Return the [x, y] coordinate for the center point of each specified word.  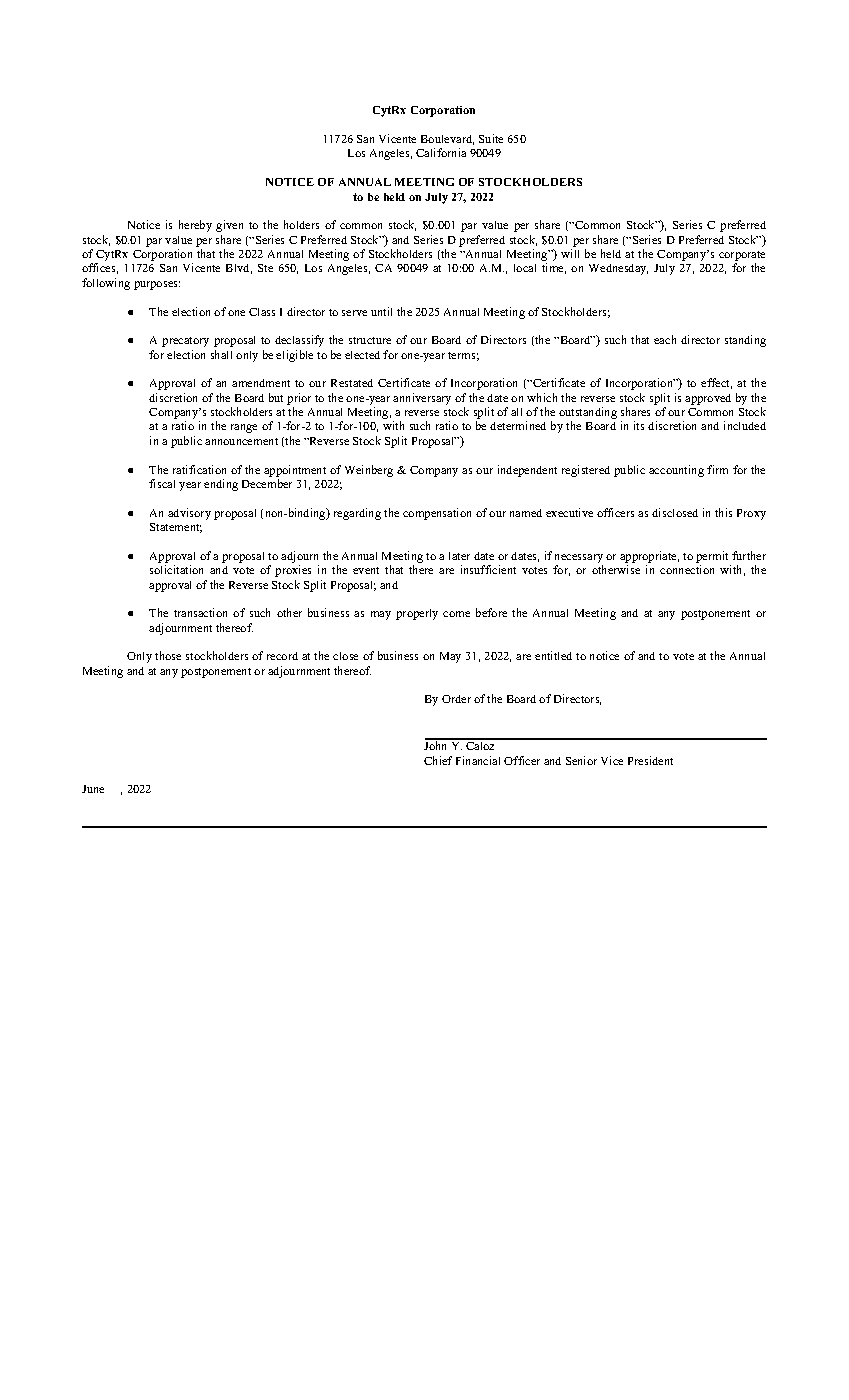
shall [221, 354]
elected [362, 355]
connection [687, 569]
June [93, 789]
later [459, 556]
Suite [491, 138]
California [441, 152]
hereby [195, 226]
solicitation [176, 569]
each [665, 339]
